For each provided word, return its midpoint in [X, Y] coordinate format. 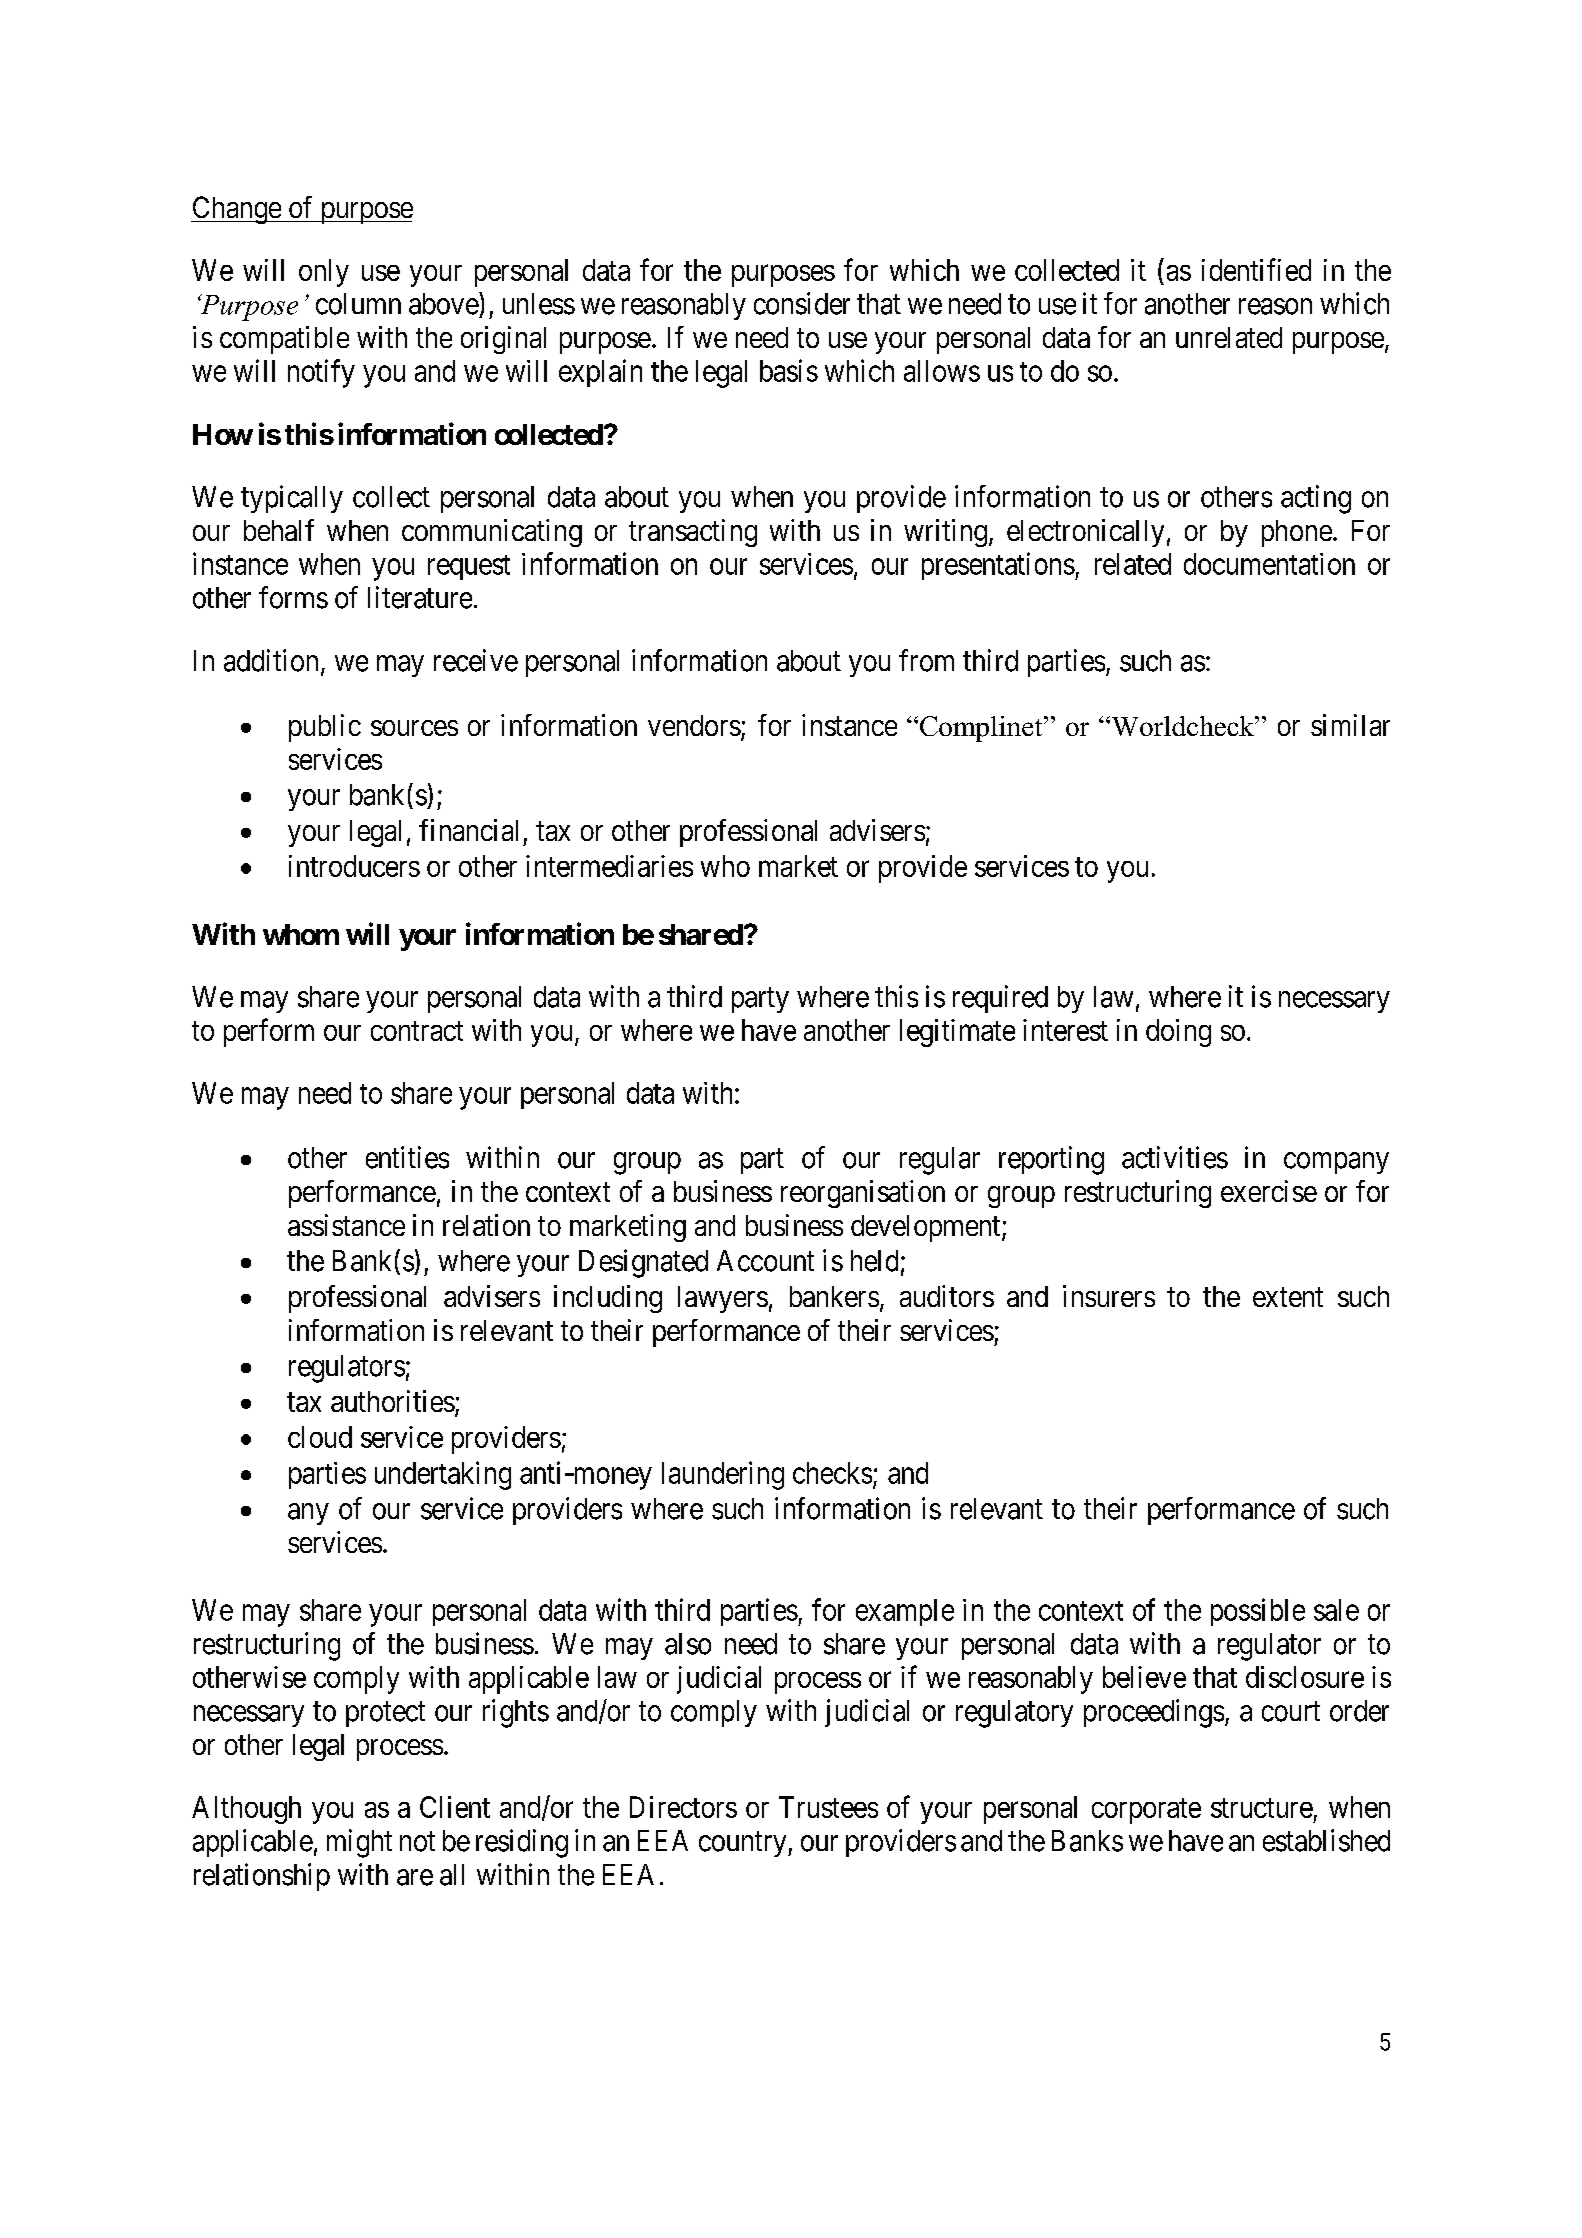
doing [1178, 1033]
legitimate [957, 1033]
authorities [393, 1401]
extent [1288, 1297]
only [324, 273]
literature [420, 597]
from [926, 660]
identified [1256, 269]
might [359, 1843]
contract [417, 1031]
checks [832, 1473]
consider [802, 303]
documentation [1269, 564]
